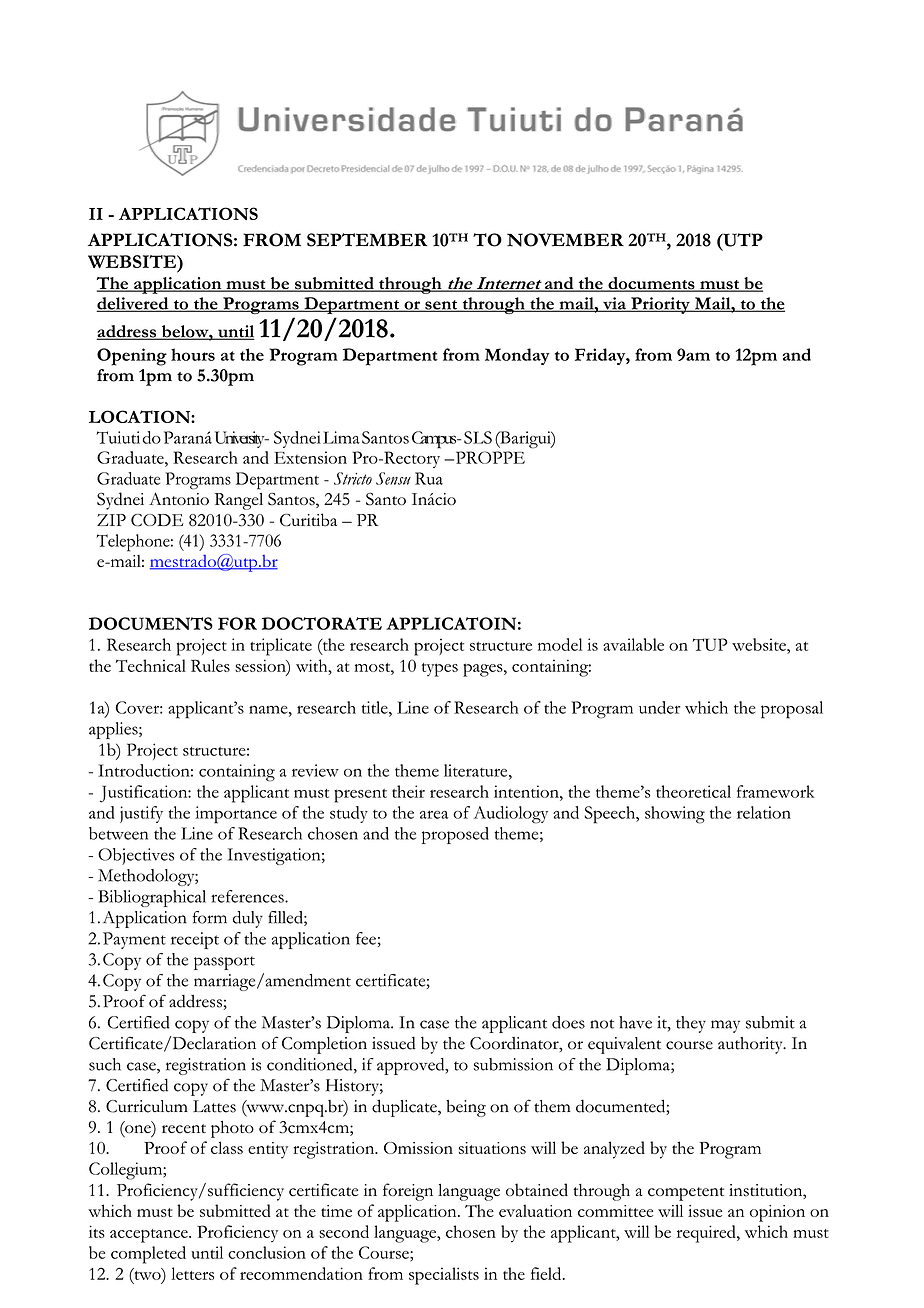 This page has width=924, height=1308. I want to click on they, so click(691, 1024).
